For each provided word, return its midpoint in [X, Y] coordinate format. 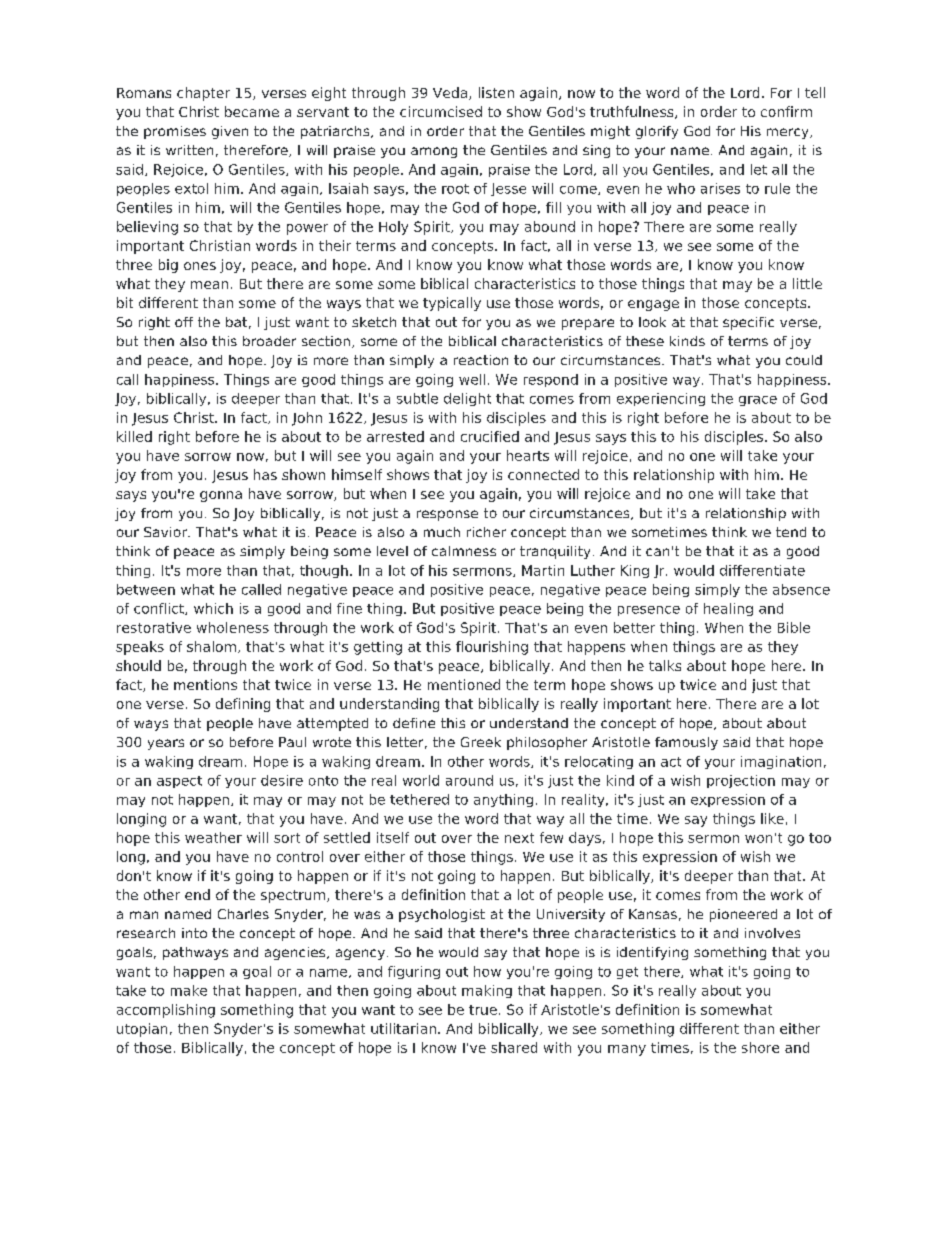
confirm [786, 111]
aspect [179, 782]
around [469, 780]
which [213, 608]
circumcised [441, 111]
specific [748, 323]
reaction [481, 360]
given [230, 132]
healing [728, 609]
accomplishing [166, 1011]
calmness [464, 551]
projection [741, 781]
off [184, 322]
